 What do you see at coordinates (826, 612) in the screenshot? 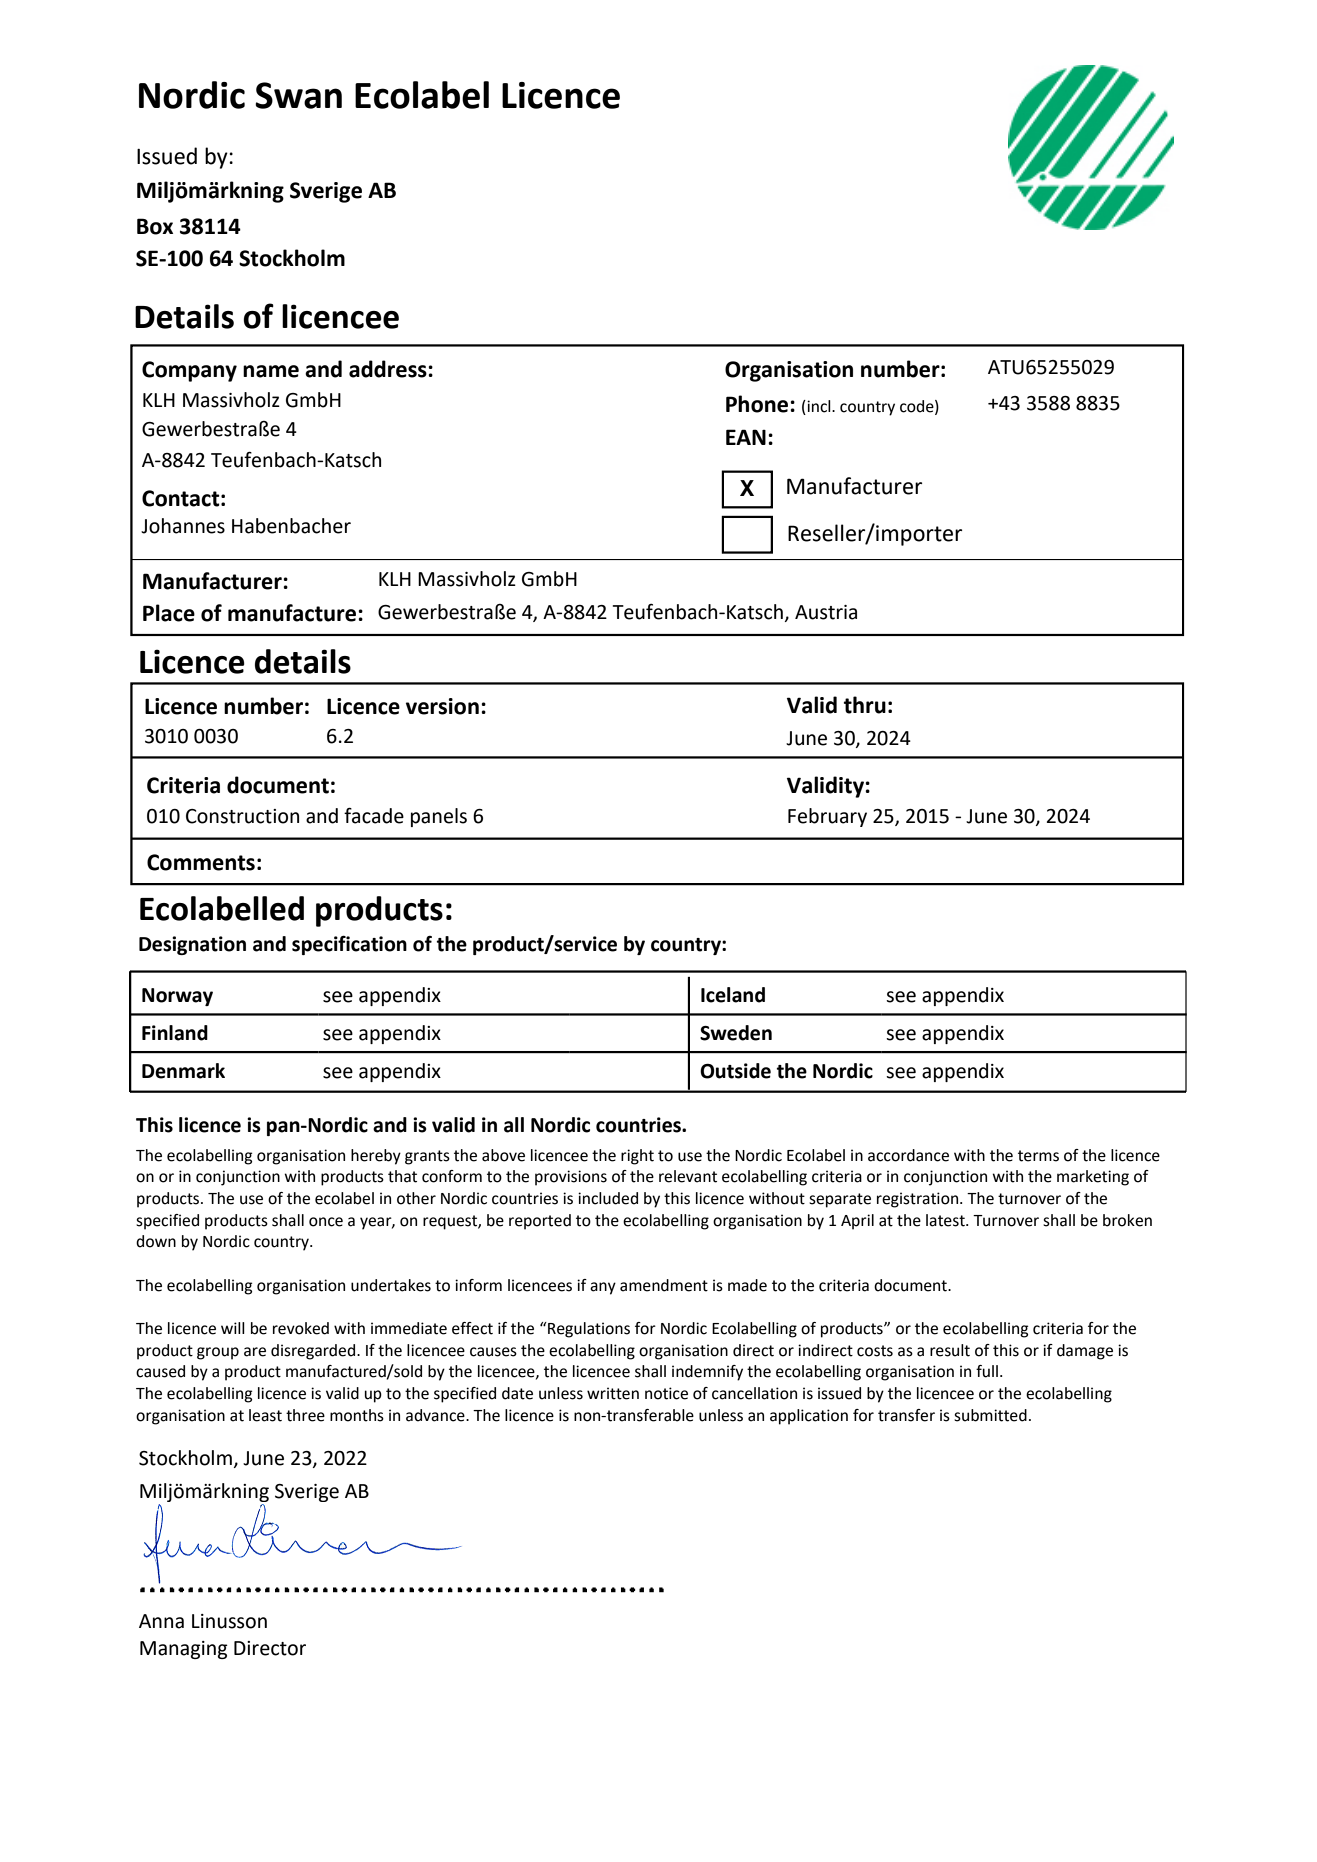
I see `Austria` at bounding box center [826, 612].
